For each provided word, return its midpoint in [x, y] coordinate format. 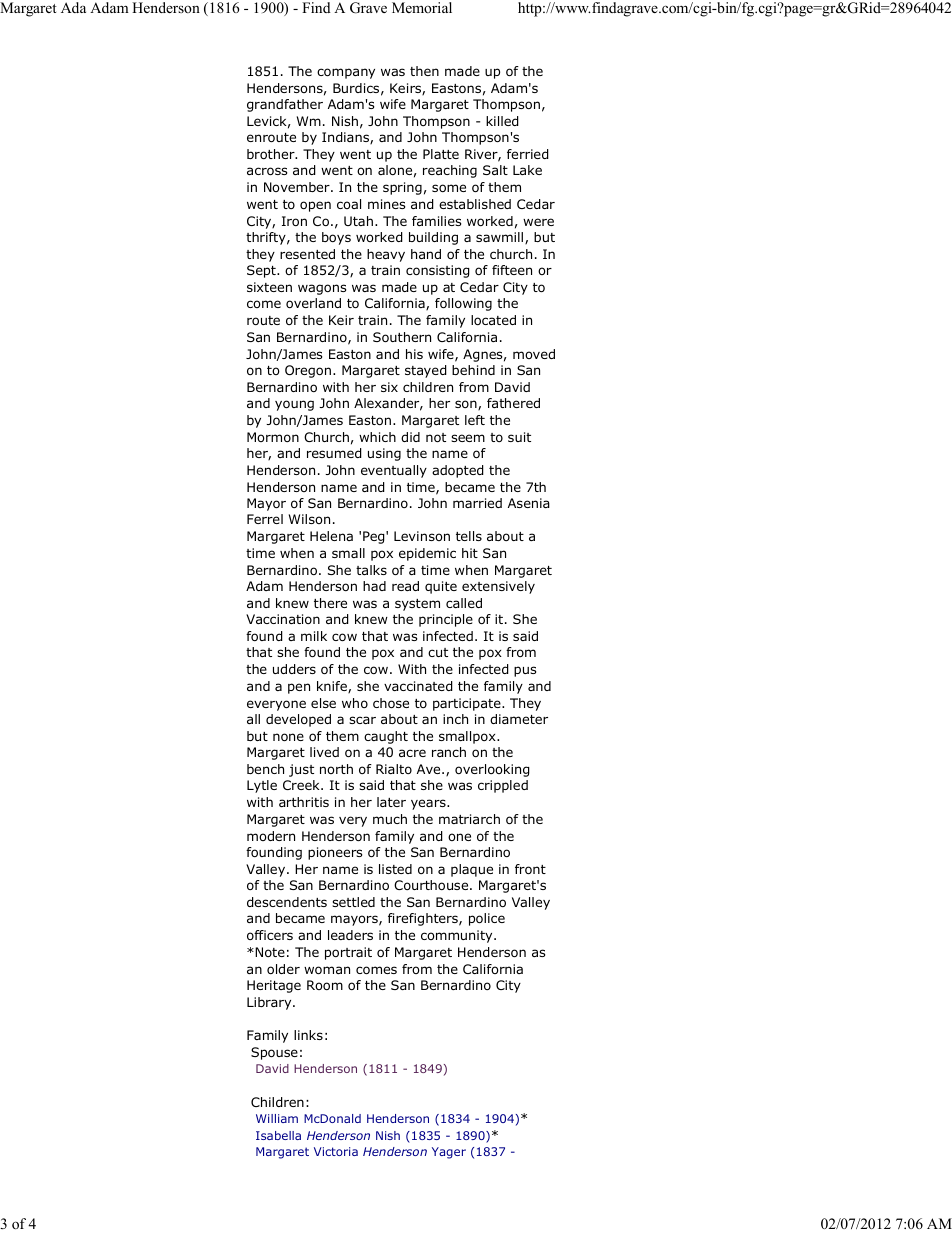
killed [502, 121]
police [487, 919]
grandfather [285, 105]
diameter [519, 719]
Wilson [309, 519]
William [277, 1118]
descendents [287, 902]
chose [391, 703]
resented [307, 254]
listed [395, 869]
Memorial [422, 7]
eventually [394, 471]
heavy [386, 255]
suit [519, 437]
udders [294, 669]
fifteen [512, 270]
